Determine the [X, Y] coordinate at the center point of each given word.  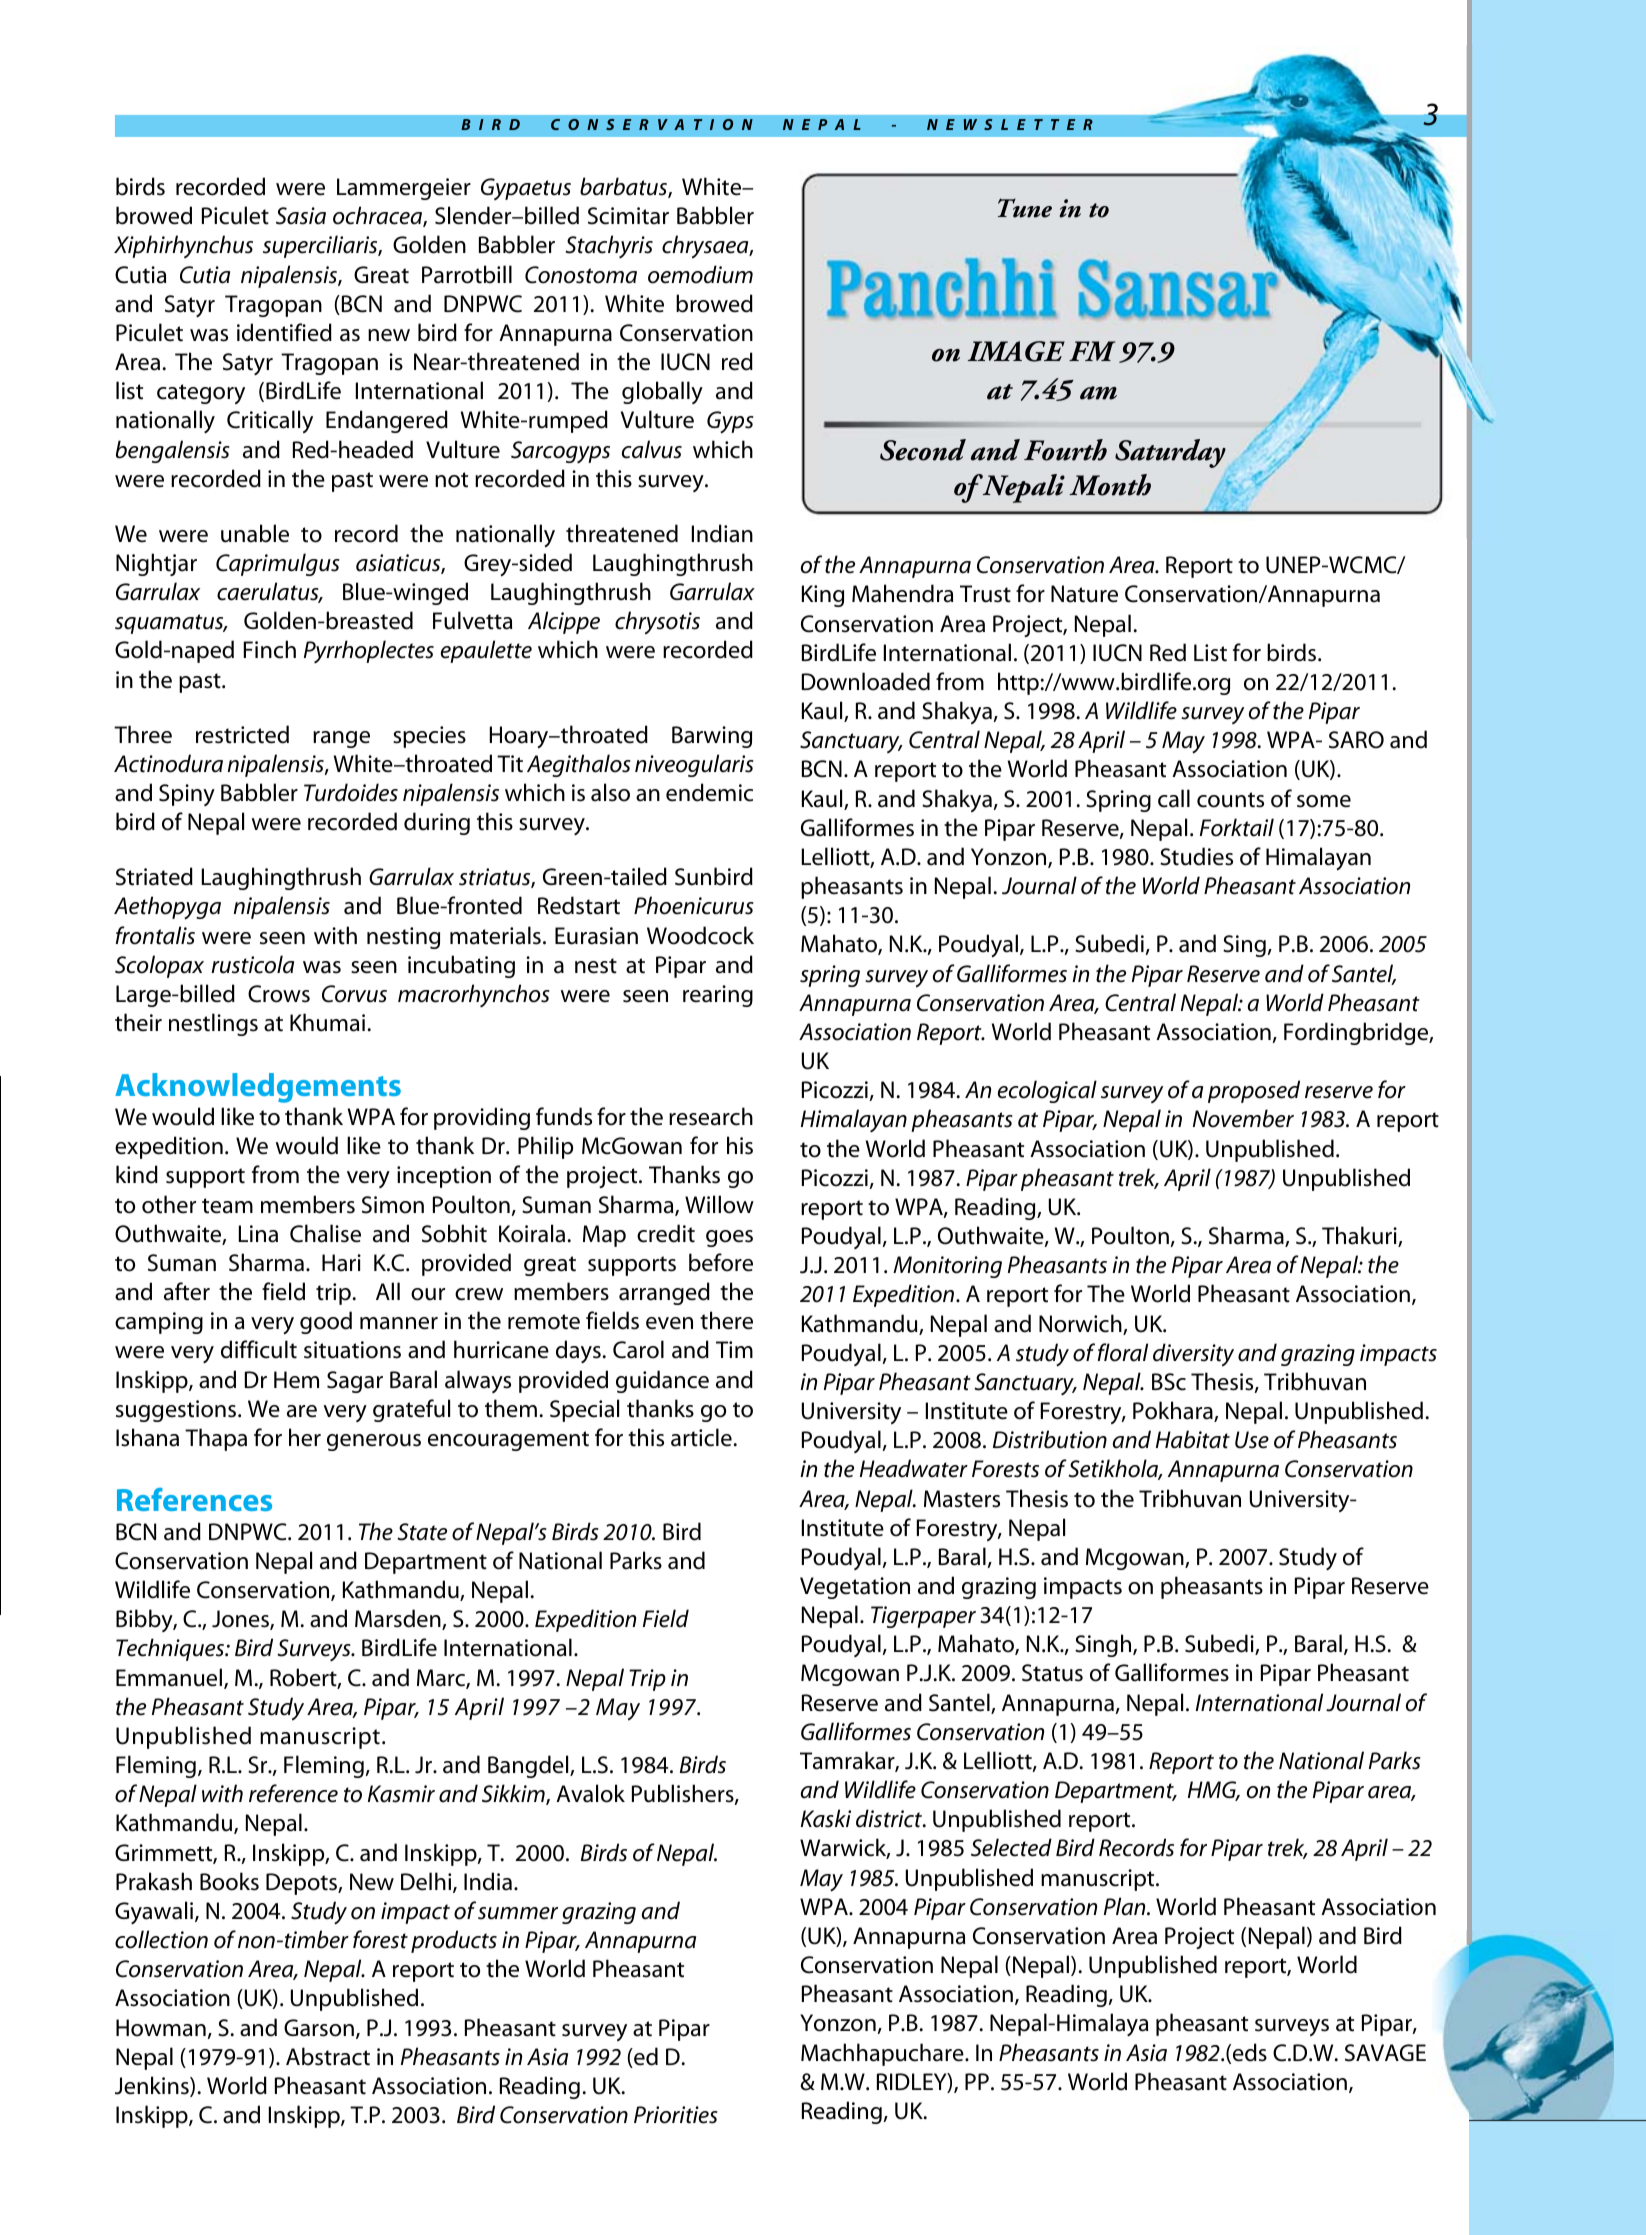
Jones [241, 1620]
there [726, 1320]
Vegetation [855, 1588]
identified [284, 332]
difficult [259, 1349]
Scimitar [628, 216]
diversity [1193, 1355]
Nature [1084, 594]
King [823, 596]
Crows [279, 994]
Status [1052, 1673]
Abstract [328, 2056]
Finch [270, 649]
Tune [1025, 208]
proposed [1254, 1091]
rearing [718, 996]
